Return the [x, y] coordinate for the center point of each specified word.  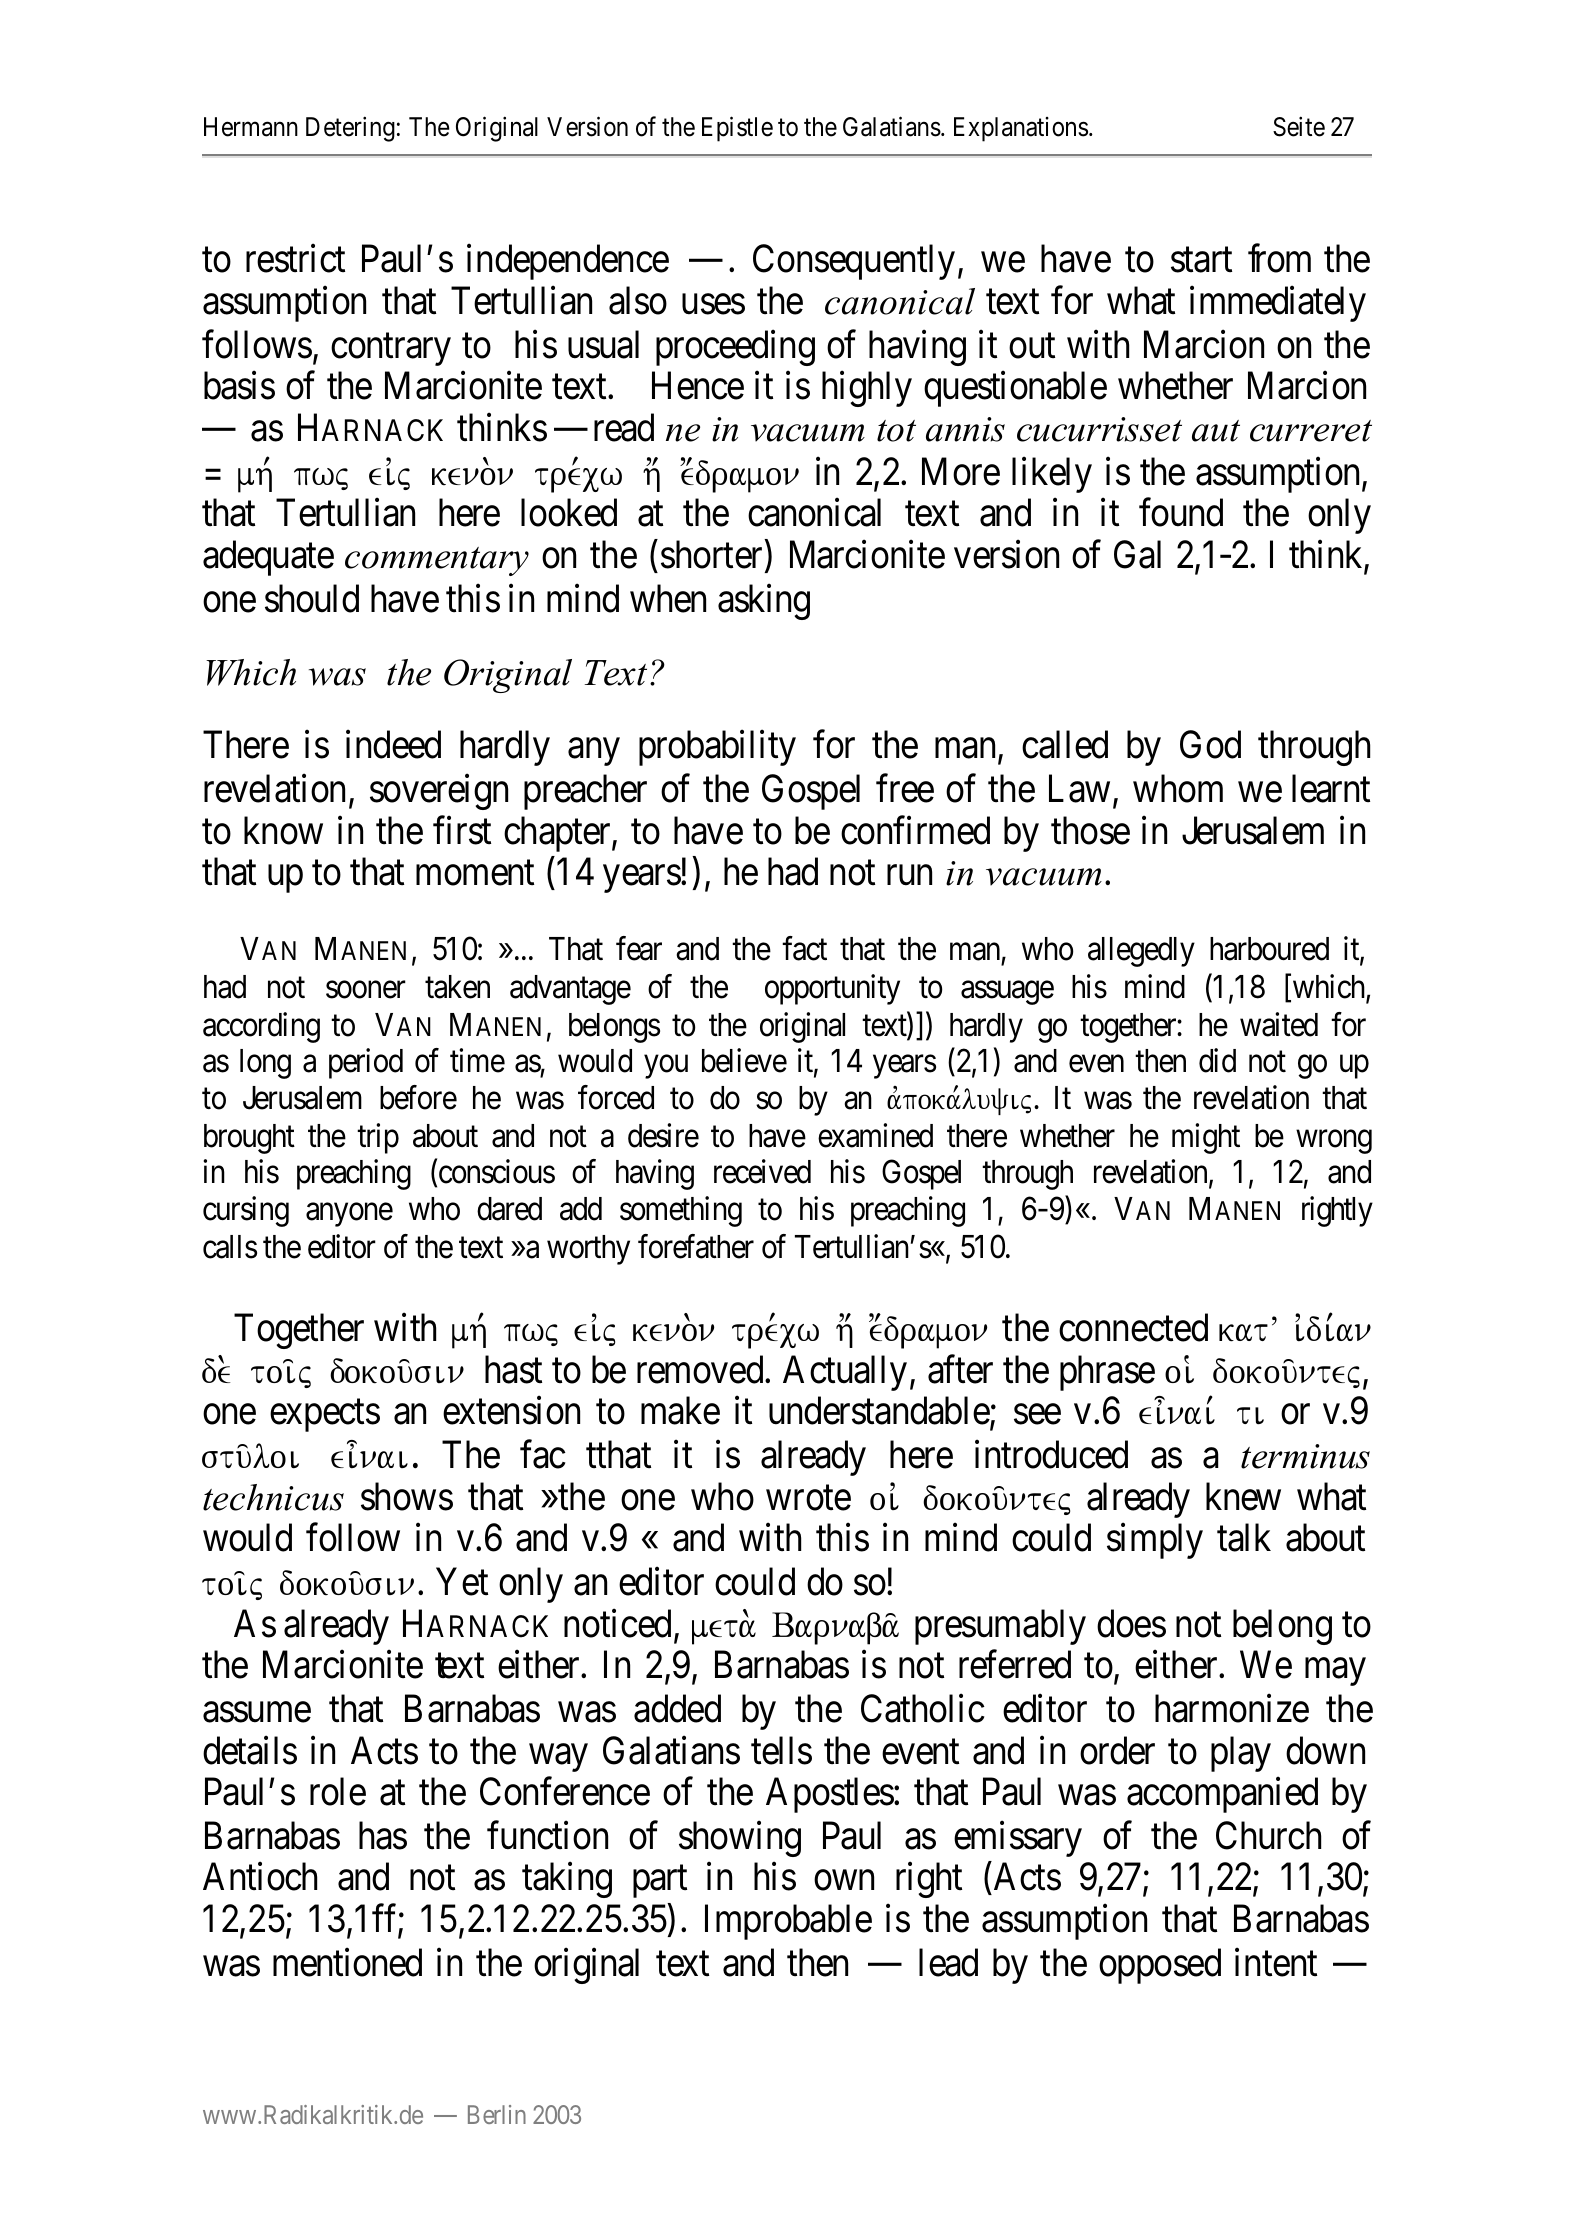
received [762, 1171]
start [1201, 261]
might [1206, 1138]
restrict [295, 259]
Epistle [737, 129]
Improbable [788, 1922]
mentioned [347, 1962]
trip [378, 1138]
